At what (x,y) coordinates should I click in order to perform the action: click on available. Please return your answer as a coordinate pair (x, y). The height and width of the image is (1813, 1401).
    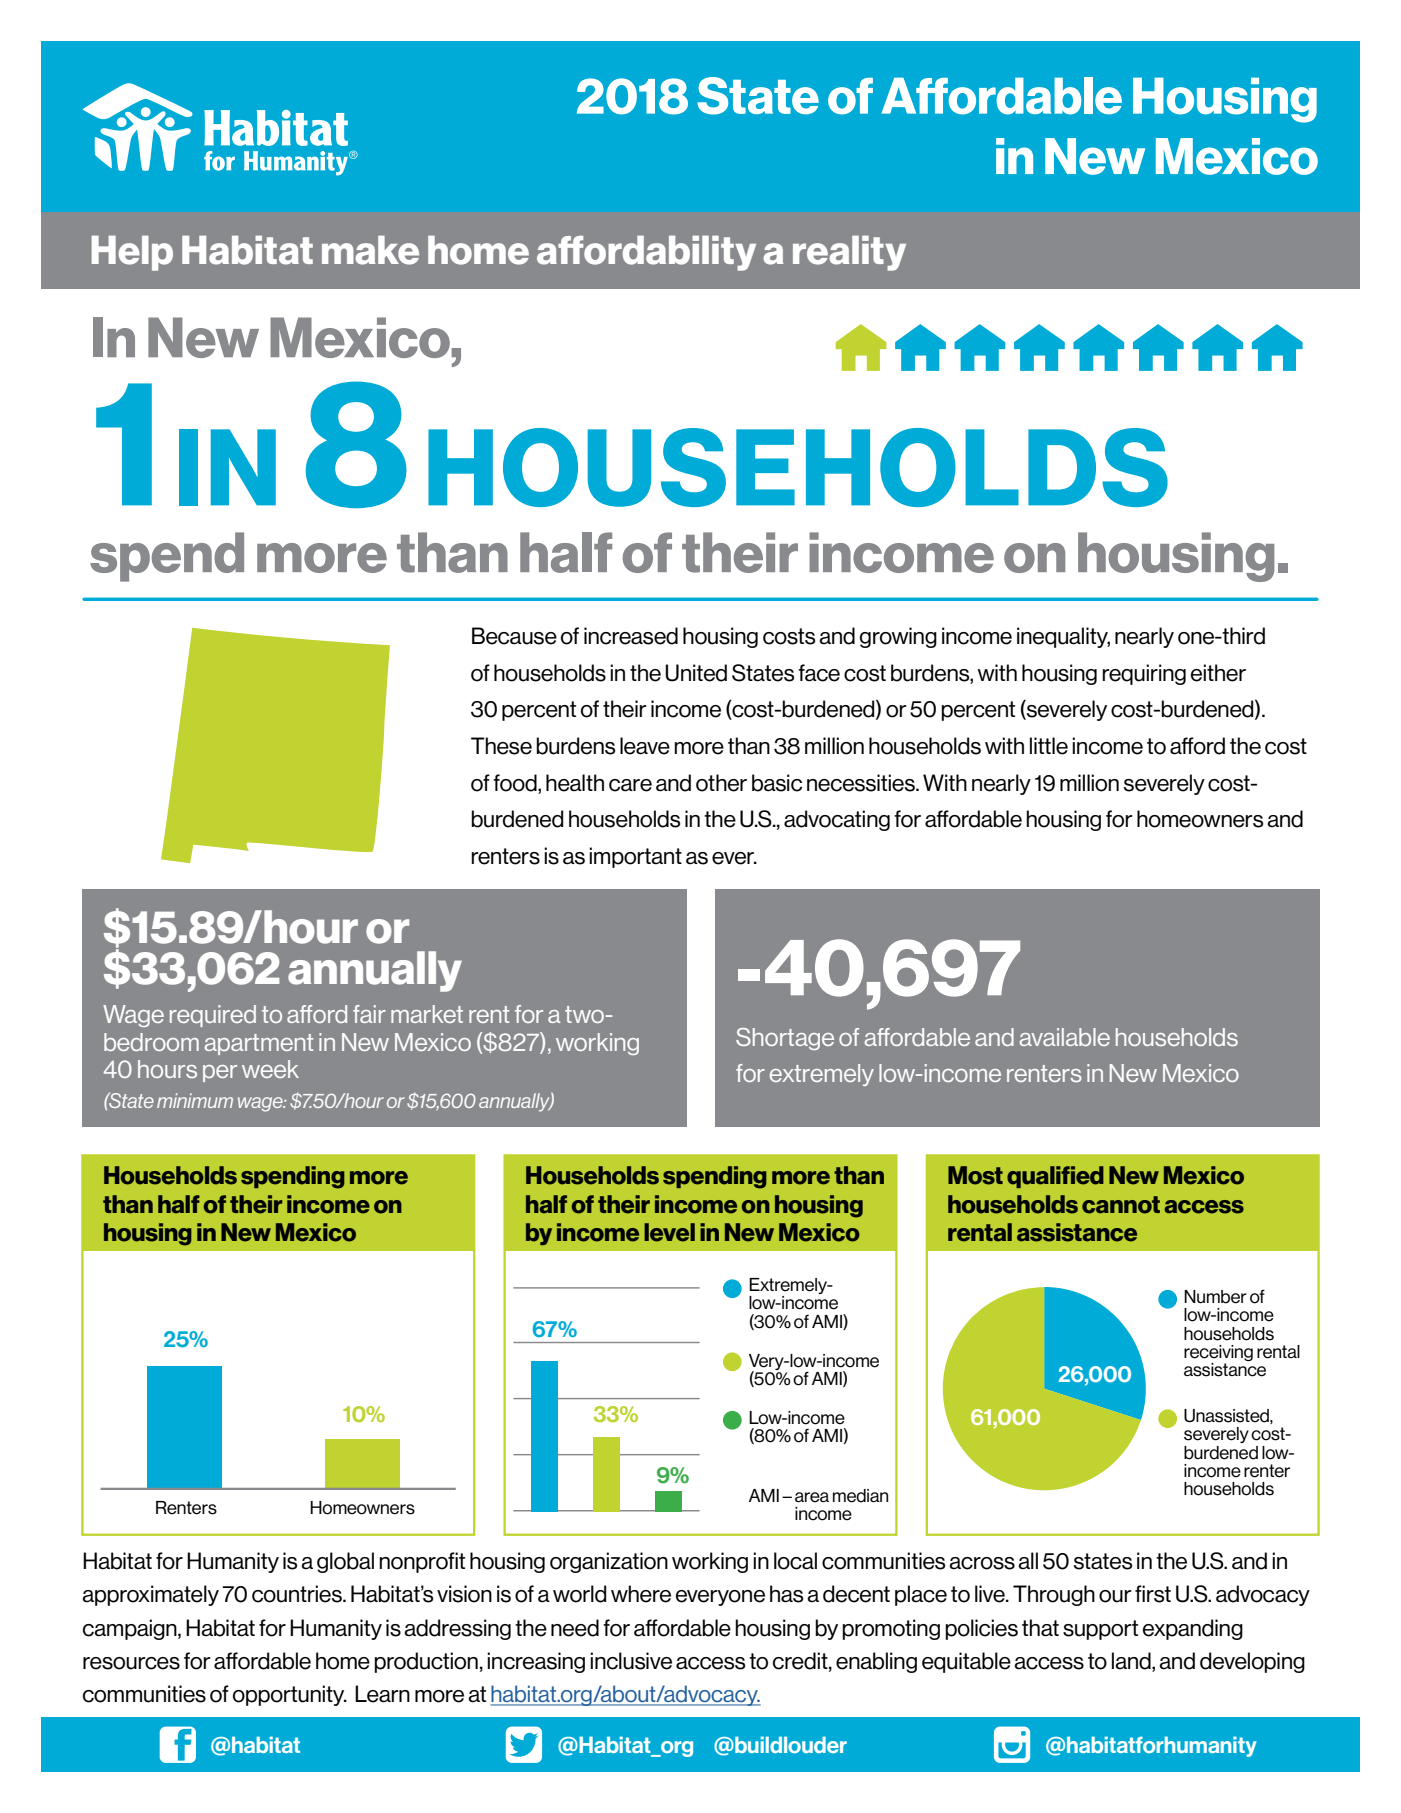
    Looking at the image, I should click on (1065, 1037).
